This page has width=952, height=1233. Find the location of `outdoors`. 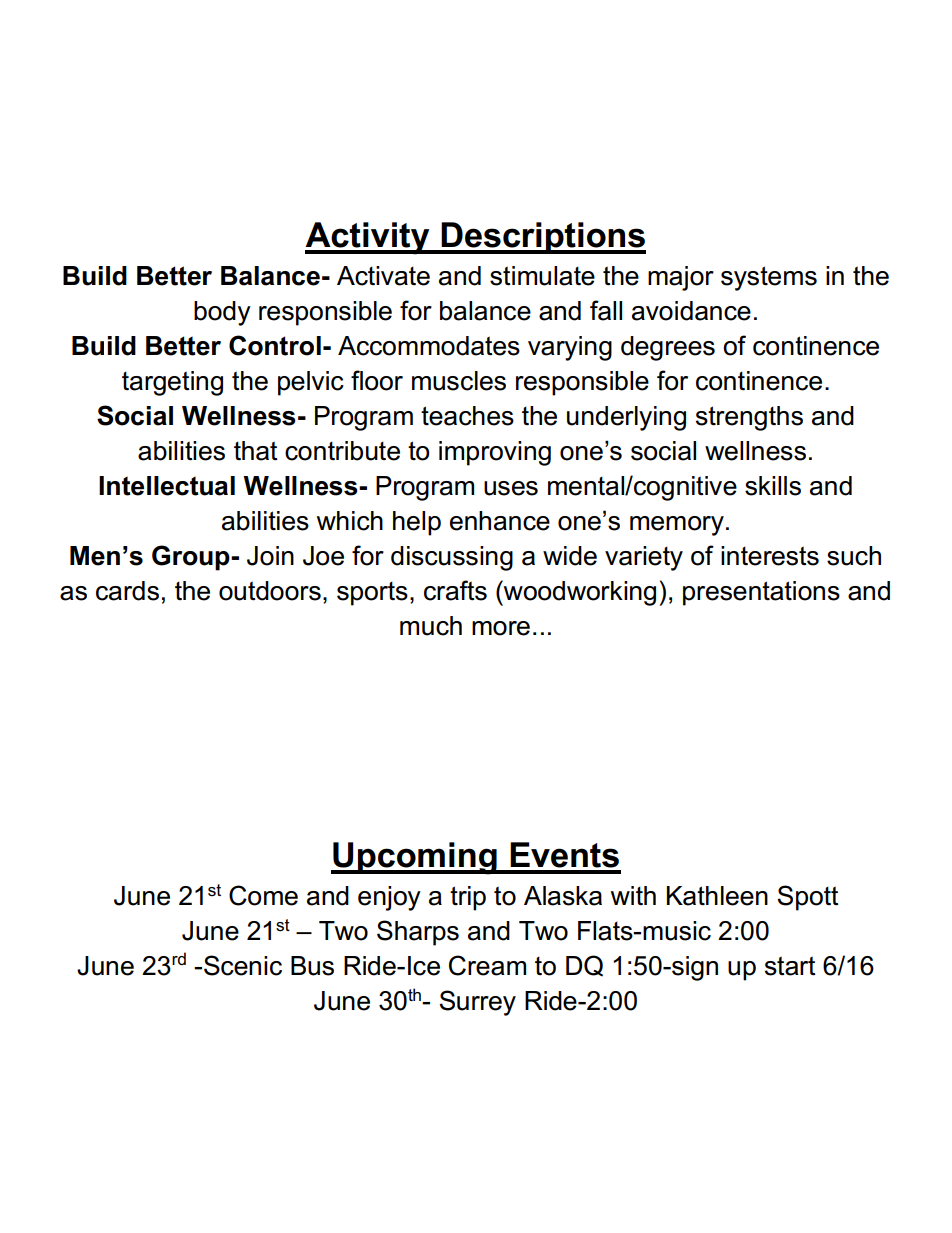

outdoors is located at coordinates (270, 591).
